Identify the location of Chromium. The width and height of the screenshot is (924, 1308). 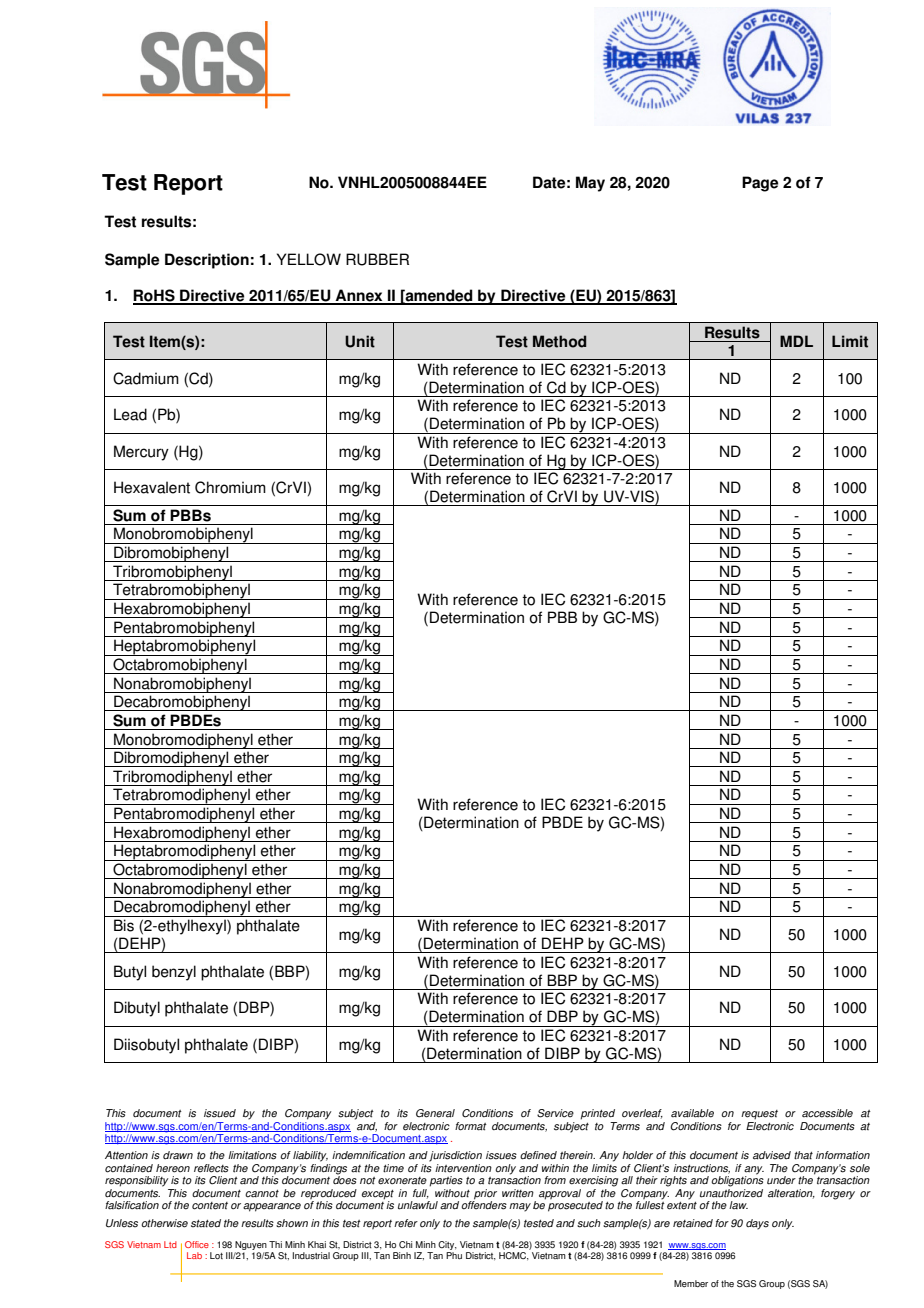
(230, 487).
